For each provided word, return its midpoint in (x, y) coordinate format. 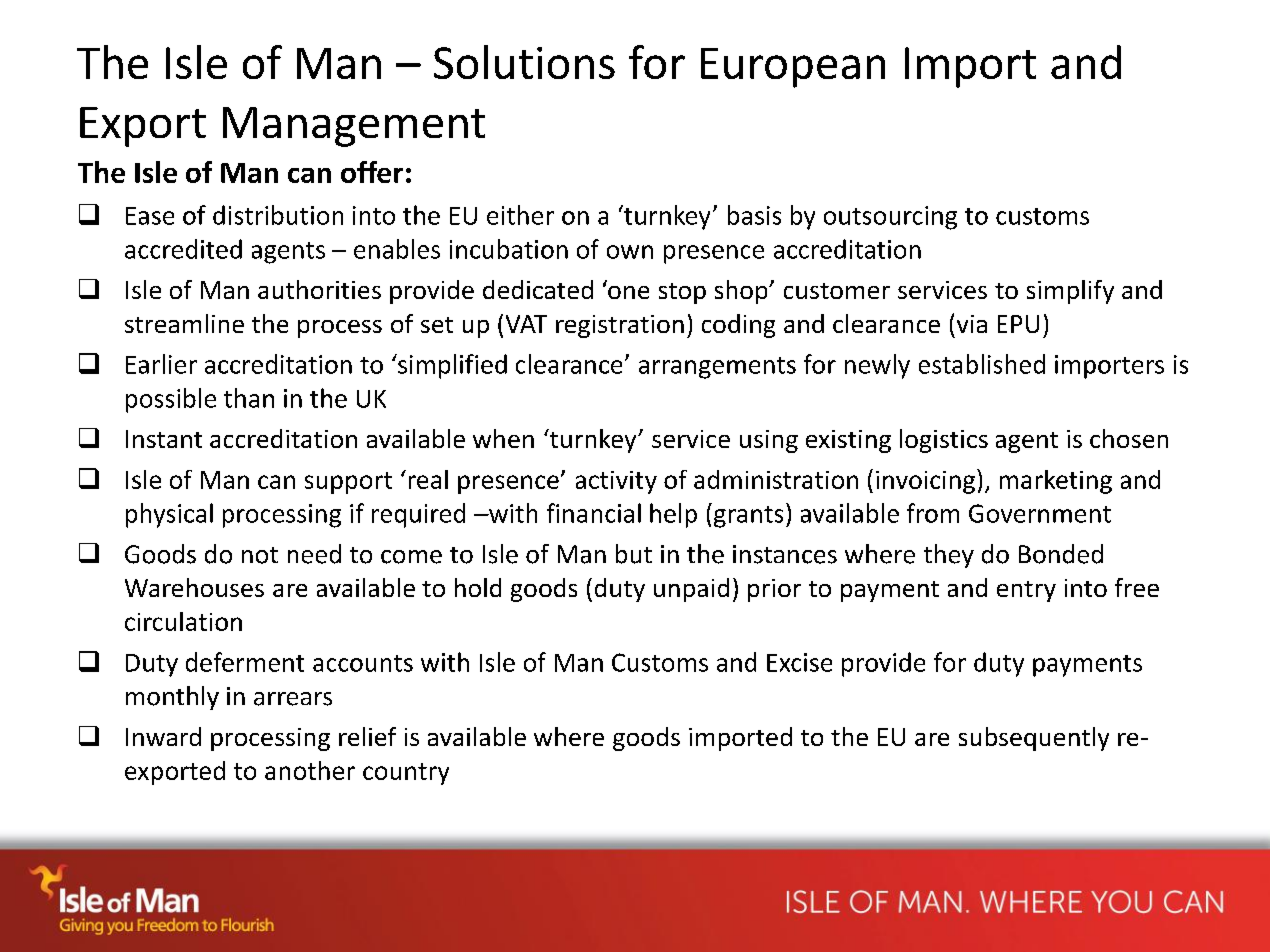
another (310, 770)
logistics (944, 441)
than (249, 398)
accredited (183, 249)
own (630, 252)
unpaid (691, 590)
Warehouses (194, 587)
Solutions (524, 62)
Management (354, 127)
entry (1026, 591)
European (793, 68)
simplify (1070, 292)
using (769, 441)
